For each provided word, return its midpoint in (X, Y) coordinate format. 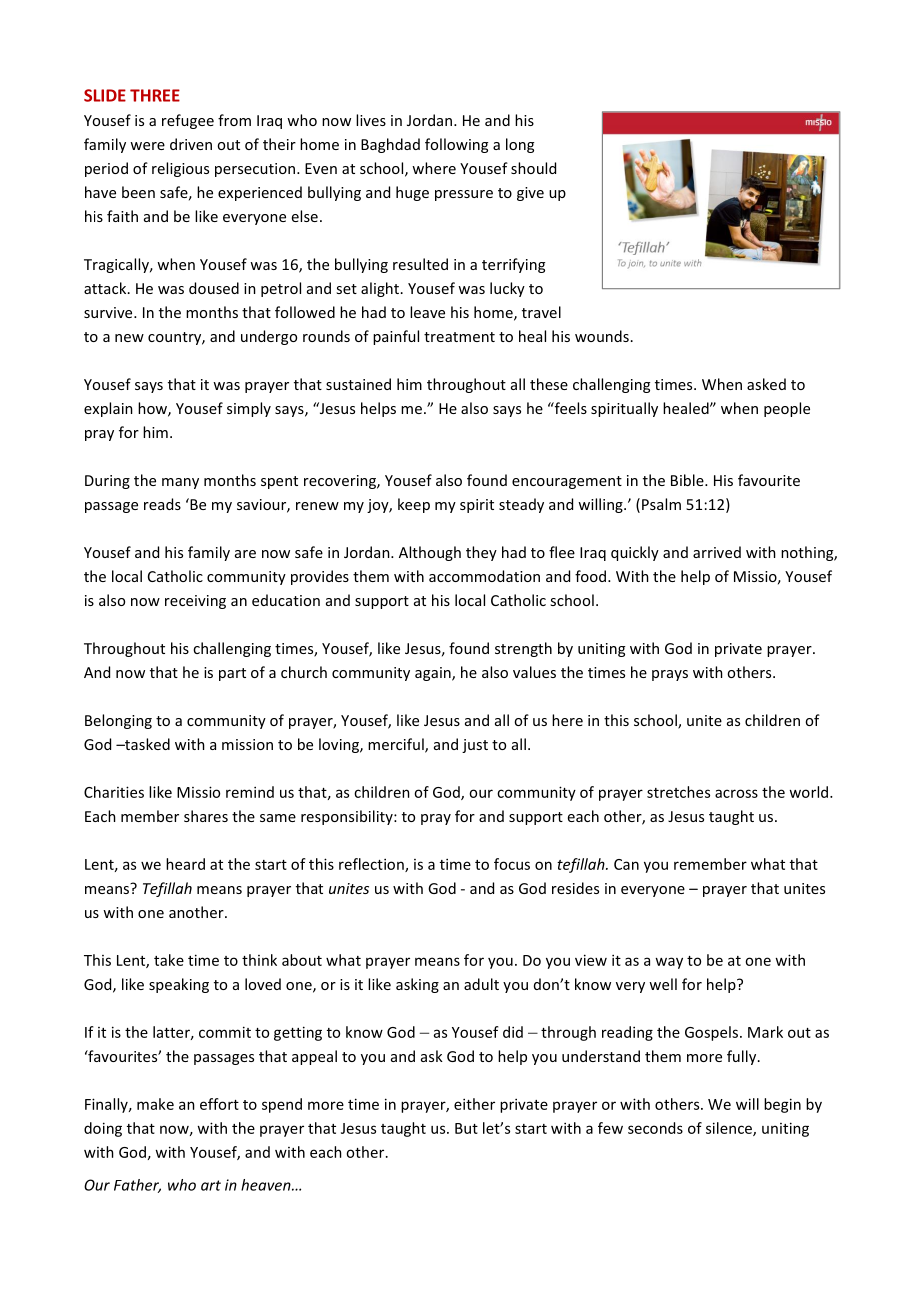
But (466, 1128)
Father (137, 1186)
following (456, 145)
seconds (655, 1128)
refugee (188, 121)
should (533, 168)
